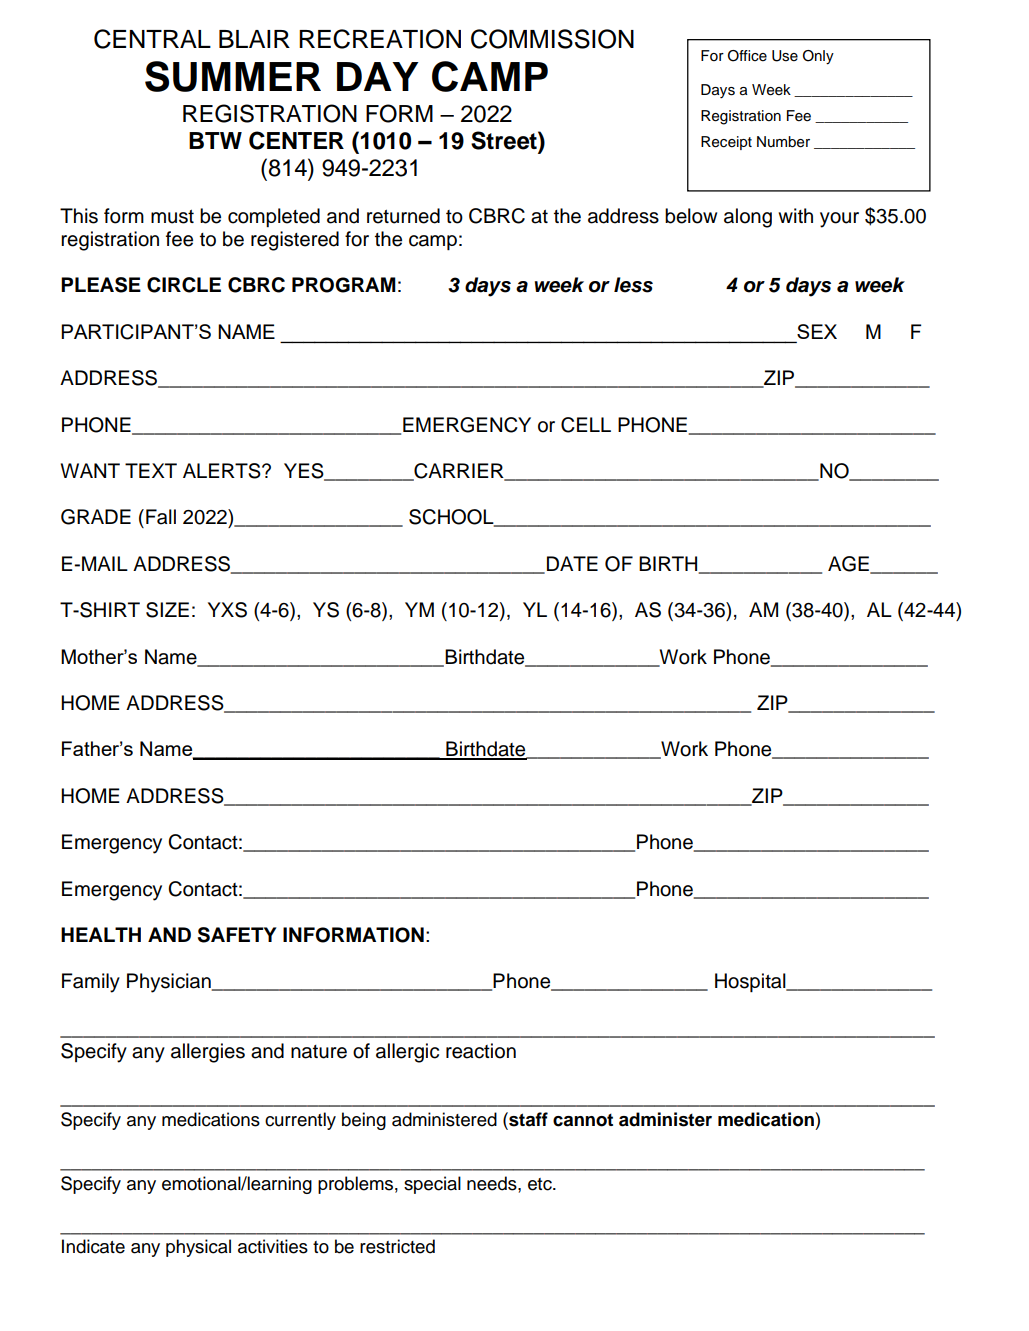  Describe the element at coordinates (432, 1185) in the document. I see `special` at that location.
